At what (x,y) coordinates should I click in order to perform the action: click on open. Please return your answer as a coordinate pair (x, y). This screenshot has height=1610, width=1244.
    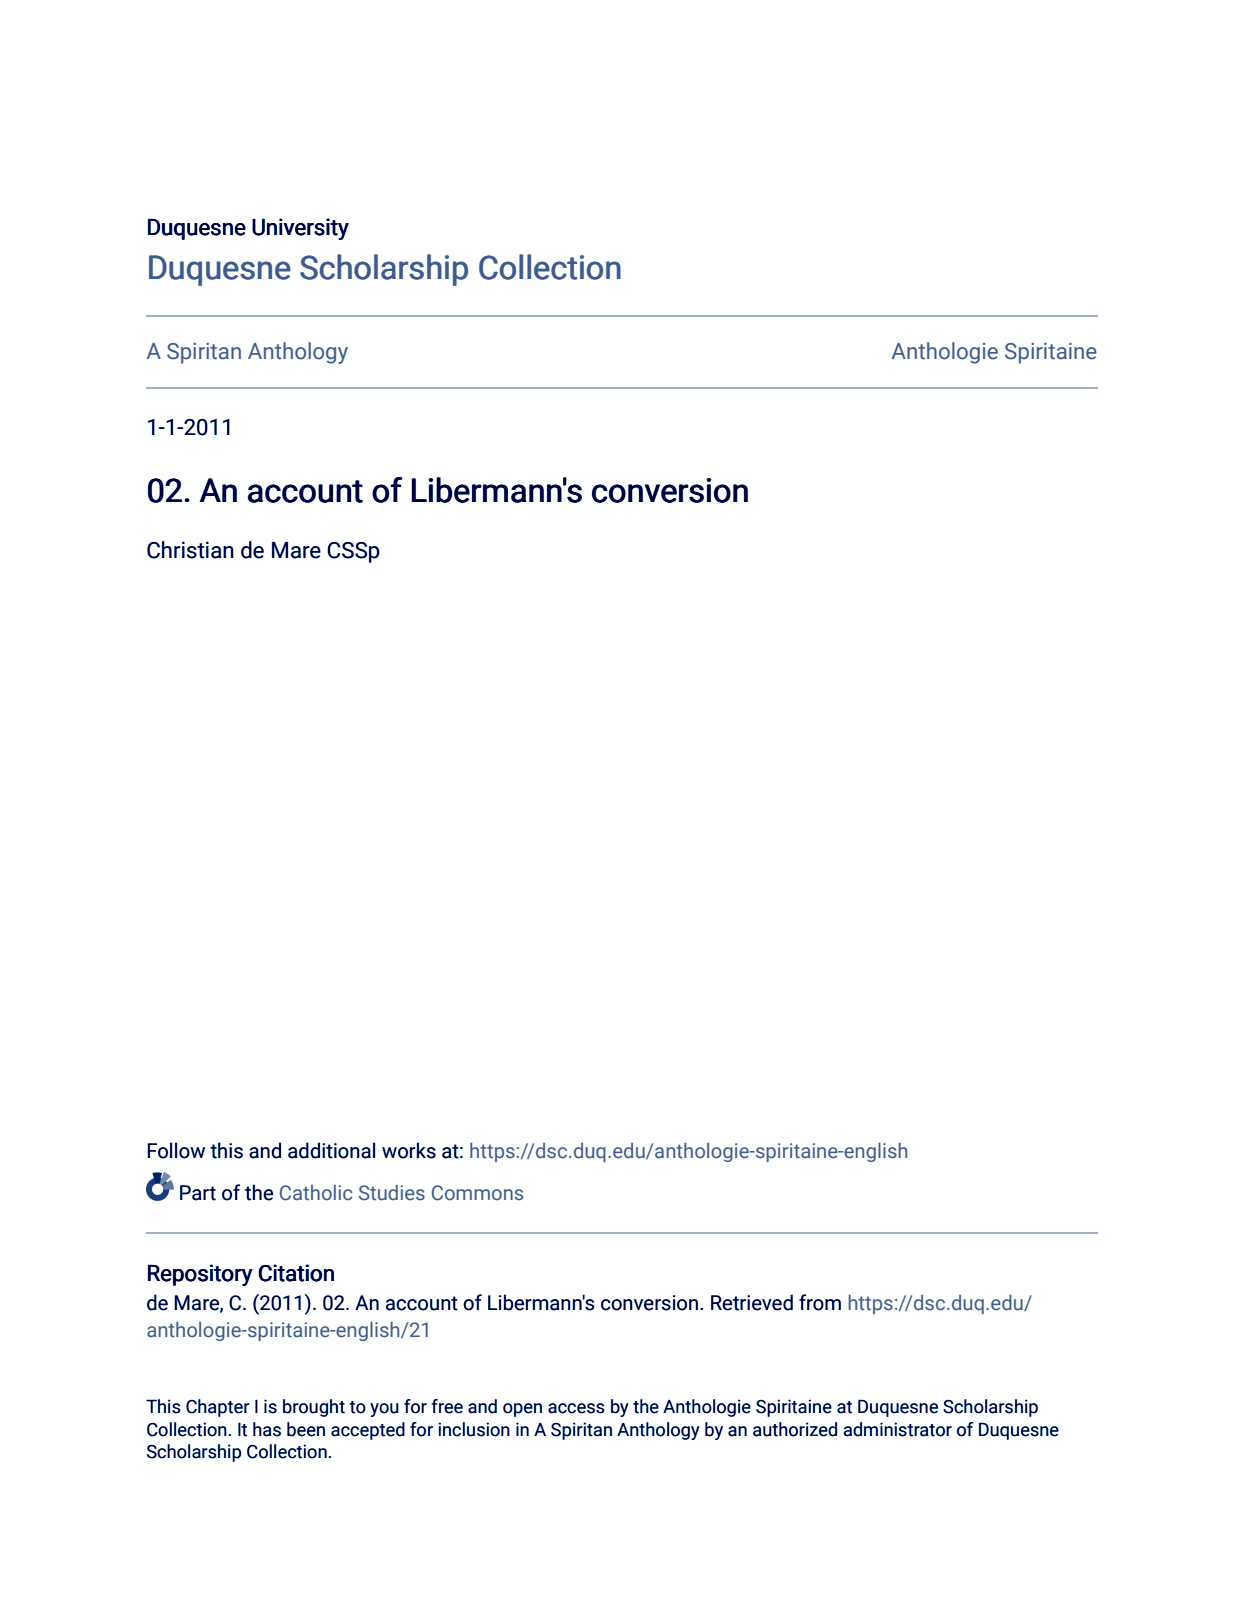
    Looking at the image, I should click on (522, 1410).
